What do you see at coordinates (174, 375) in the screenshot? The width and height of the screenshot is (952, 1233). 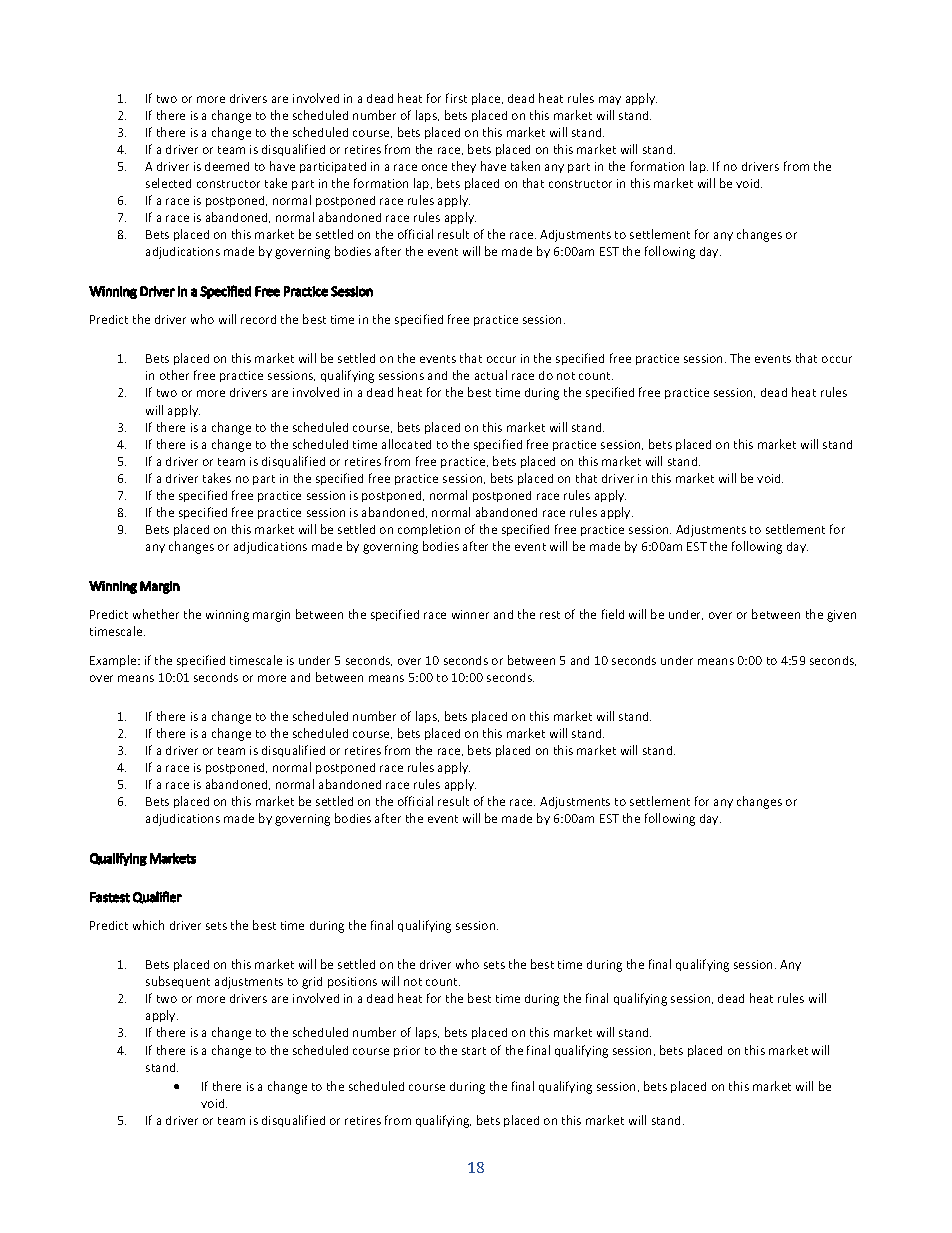 I see `other` at bounding box center [174, 375].
